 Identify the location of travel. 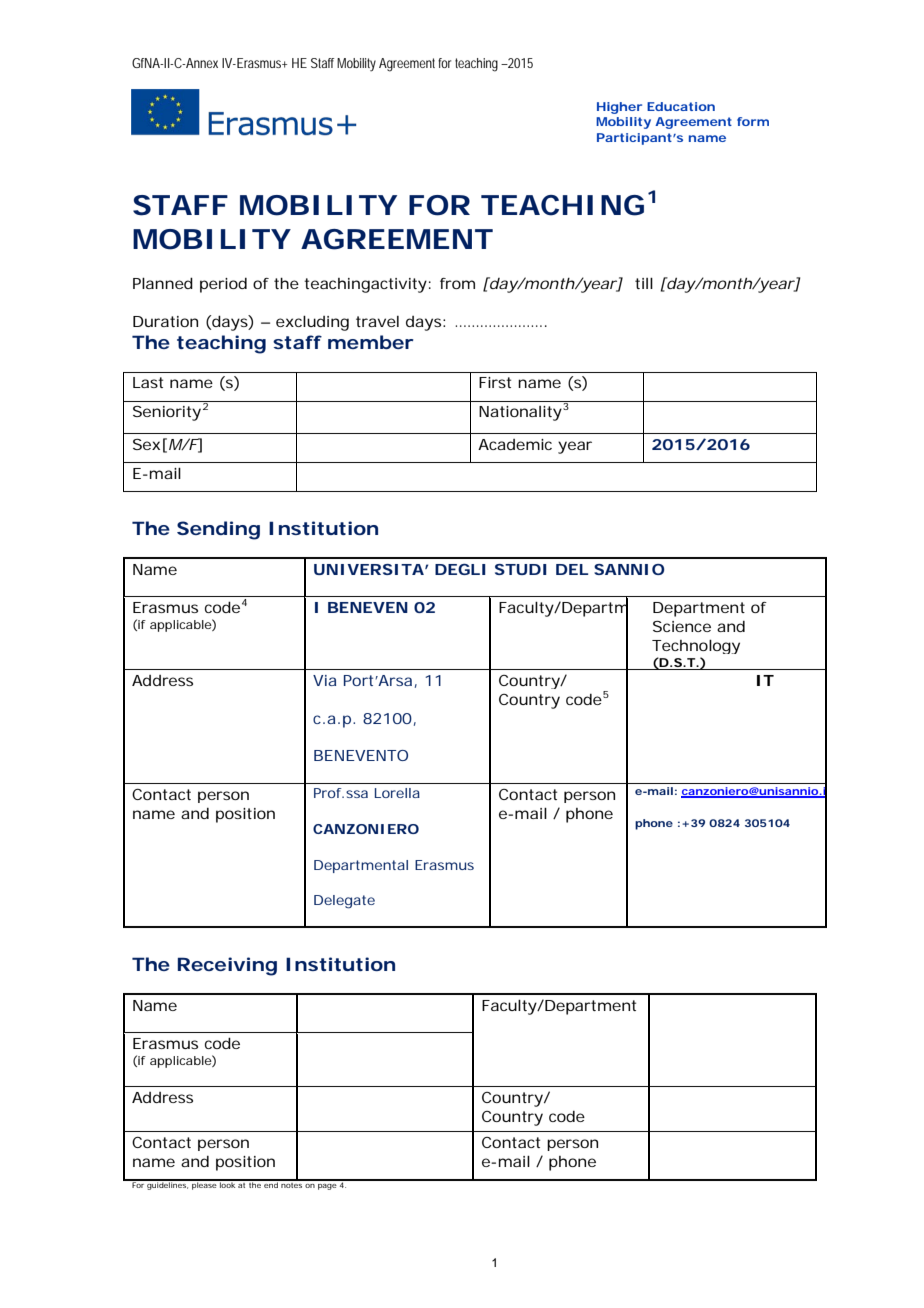
(377, 321).
